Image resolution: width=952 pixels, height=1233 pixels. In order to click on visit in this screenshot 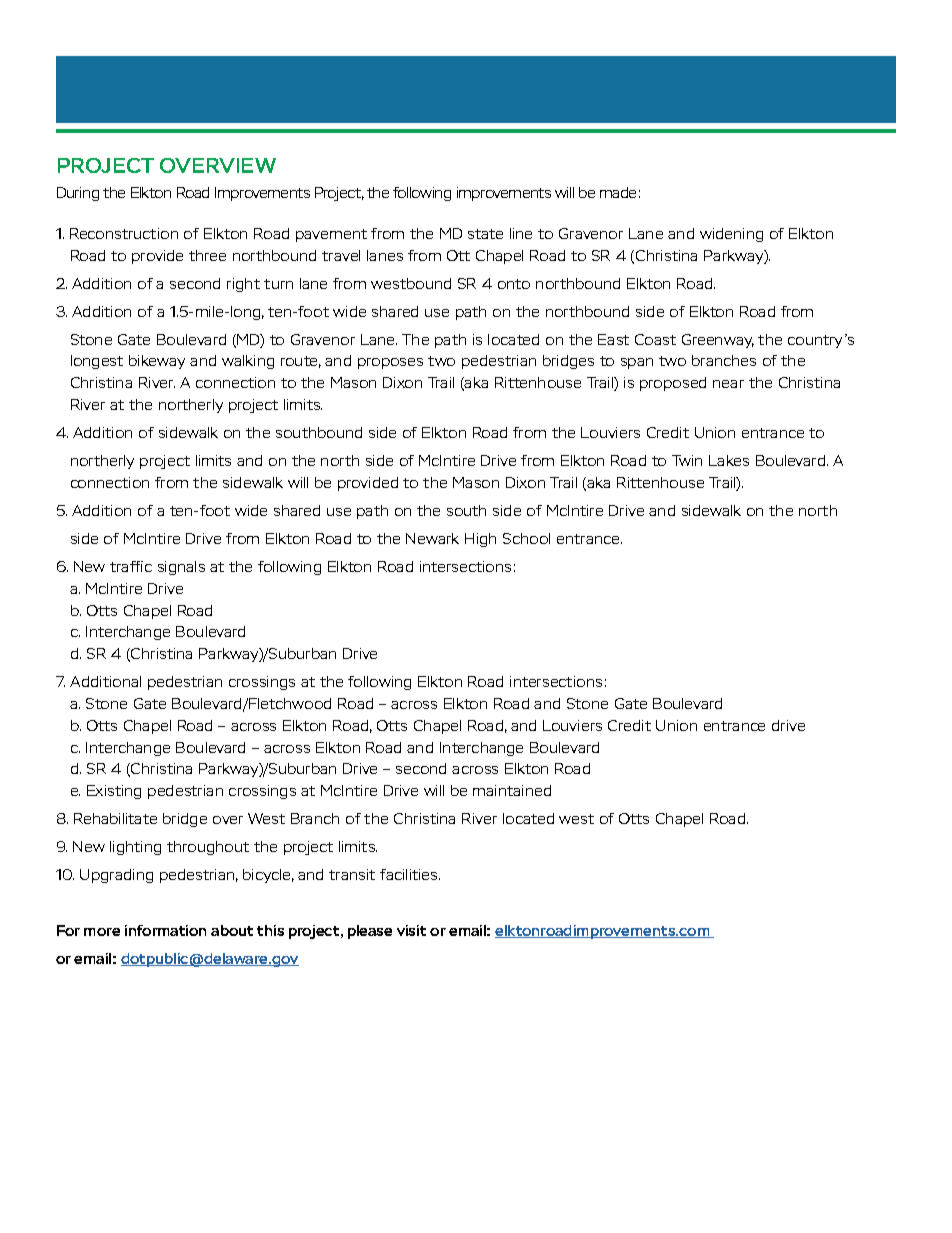, I will do `click(411, 930)`.
